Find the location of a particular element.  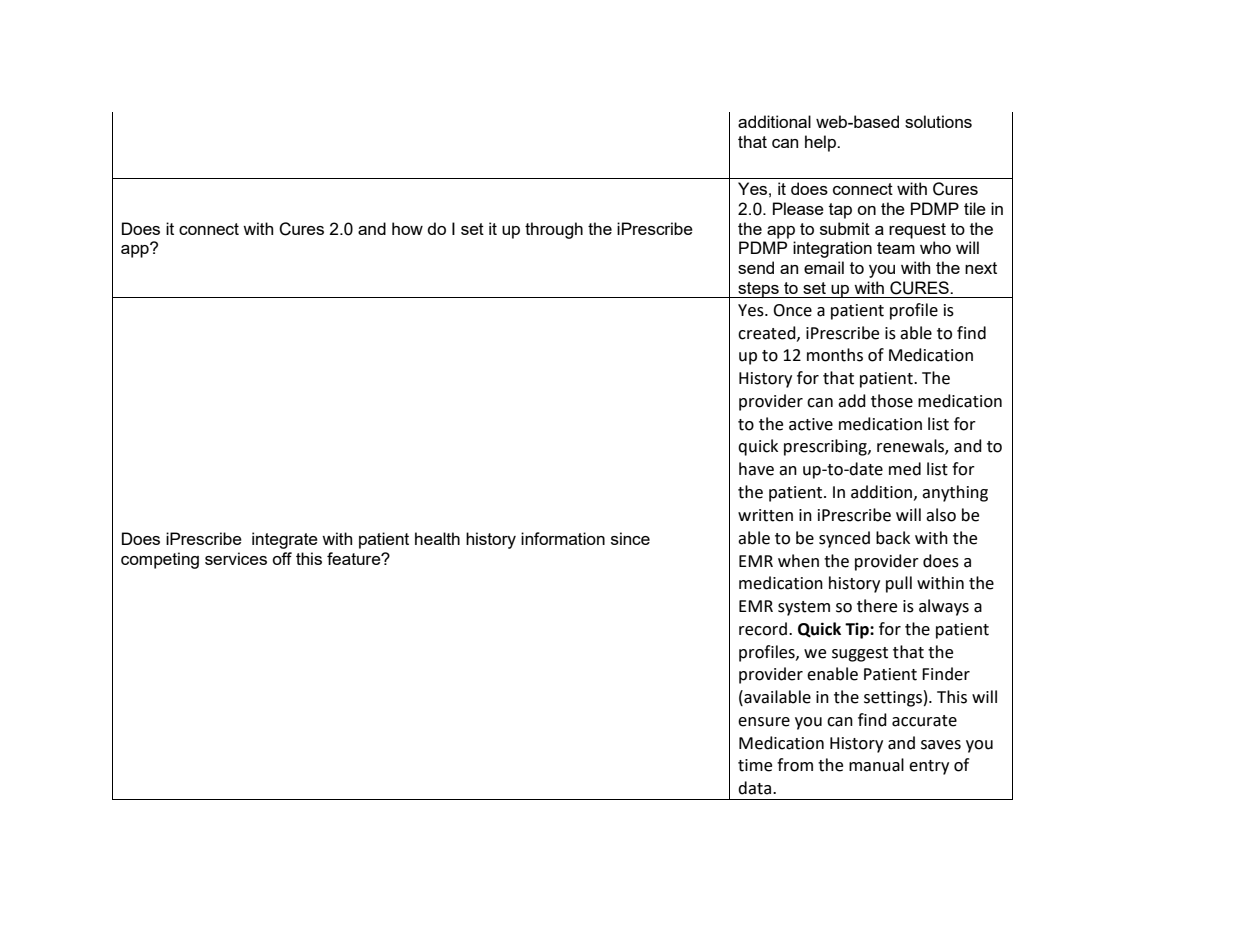

integrate is located at coordinates (285, 540).
